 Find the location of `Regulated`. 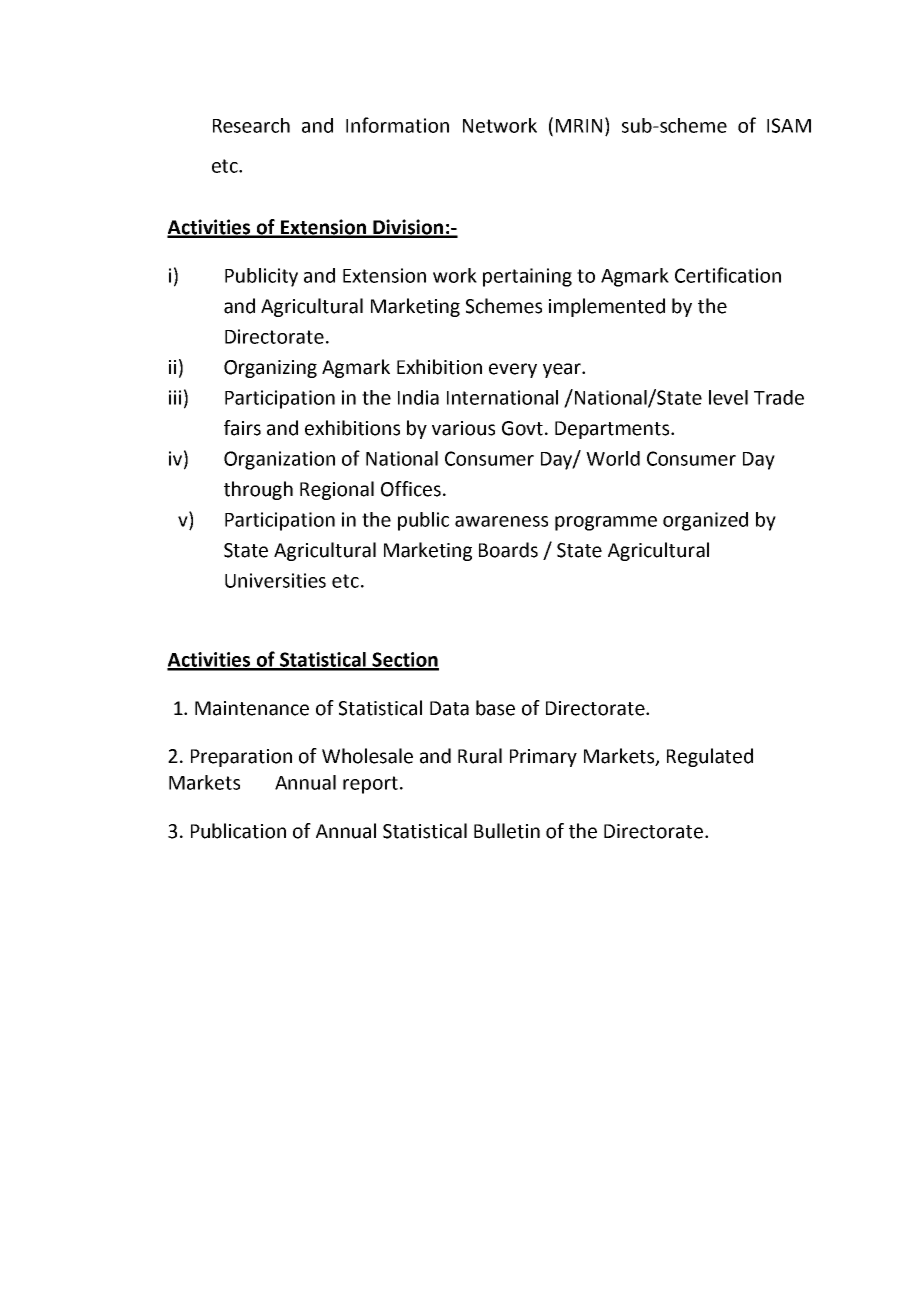

Regulated is located at coordinates (710, 757).
